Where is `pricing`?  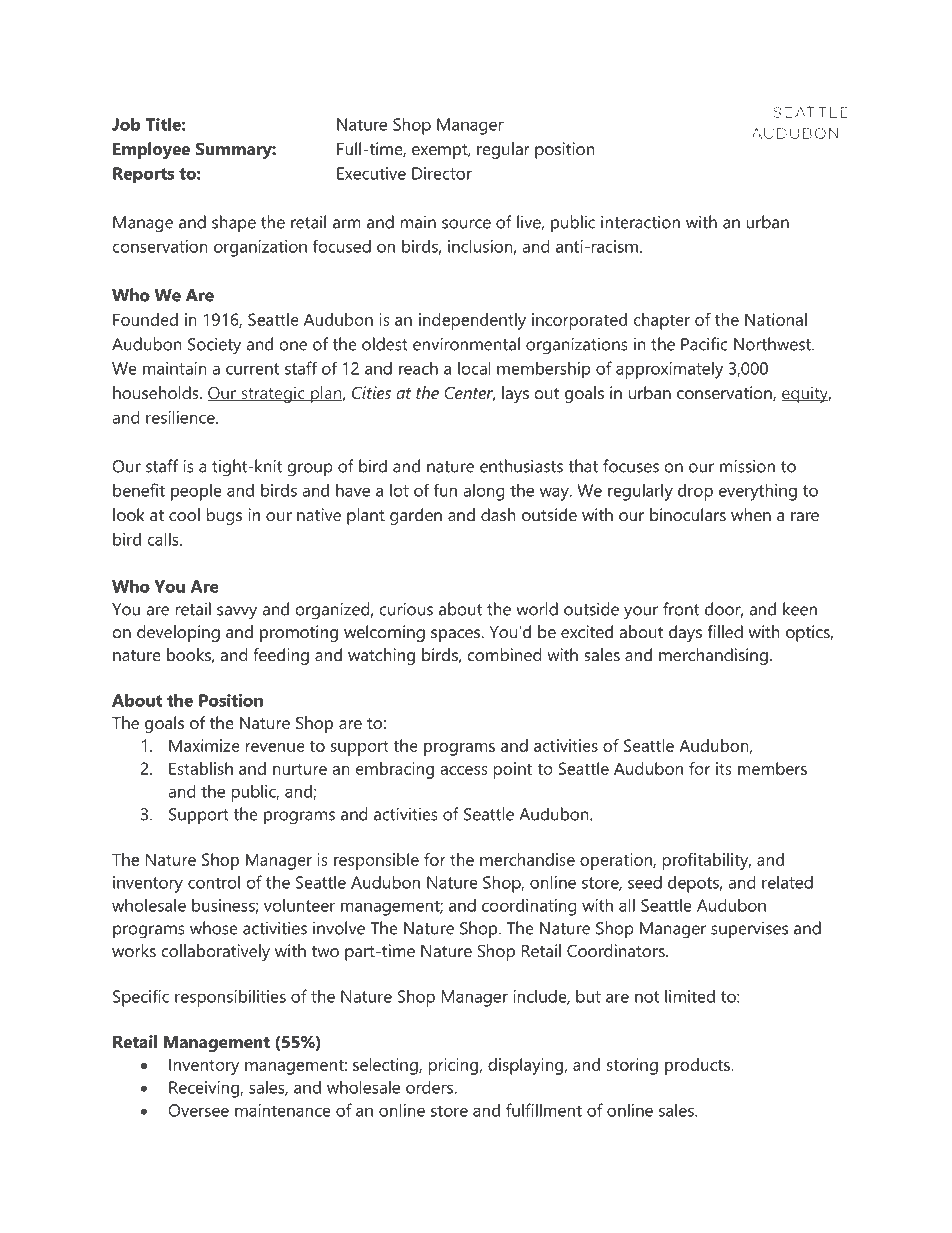 pricing is located at coordinates (453, 1066).
